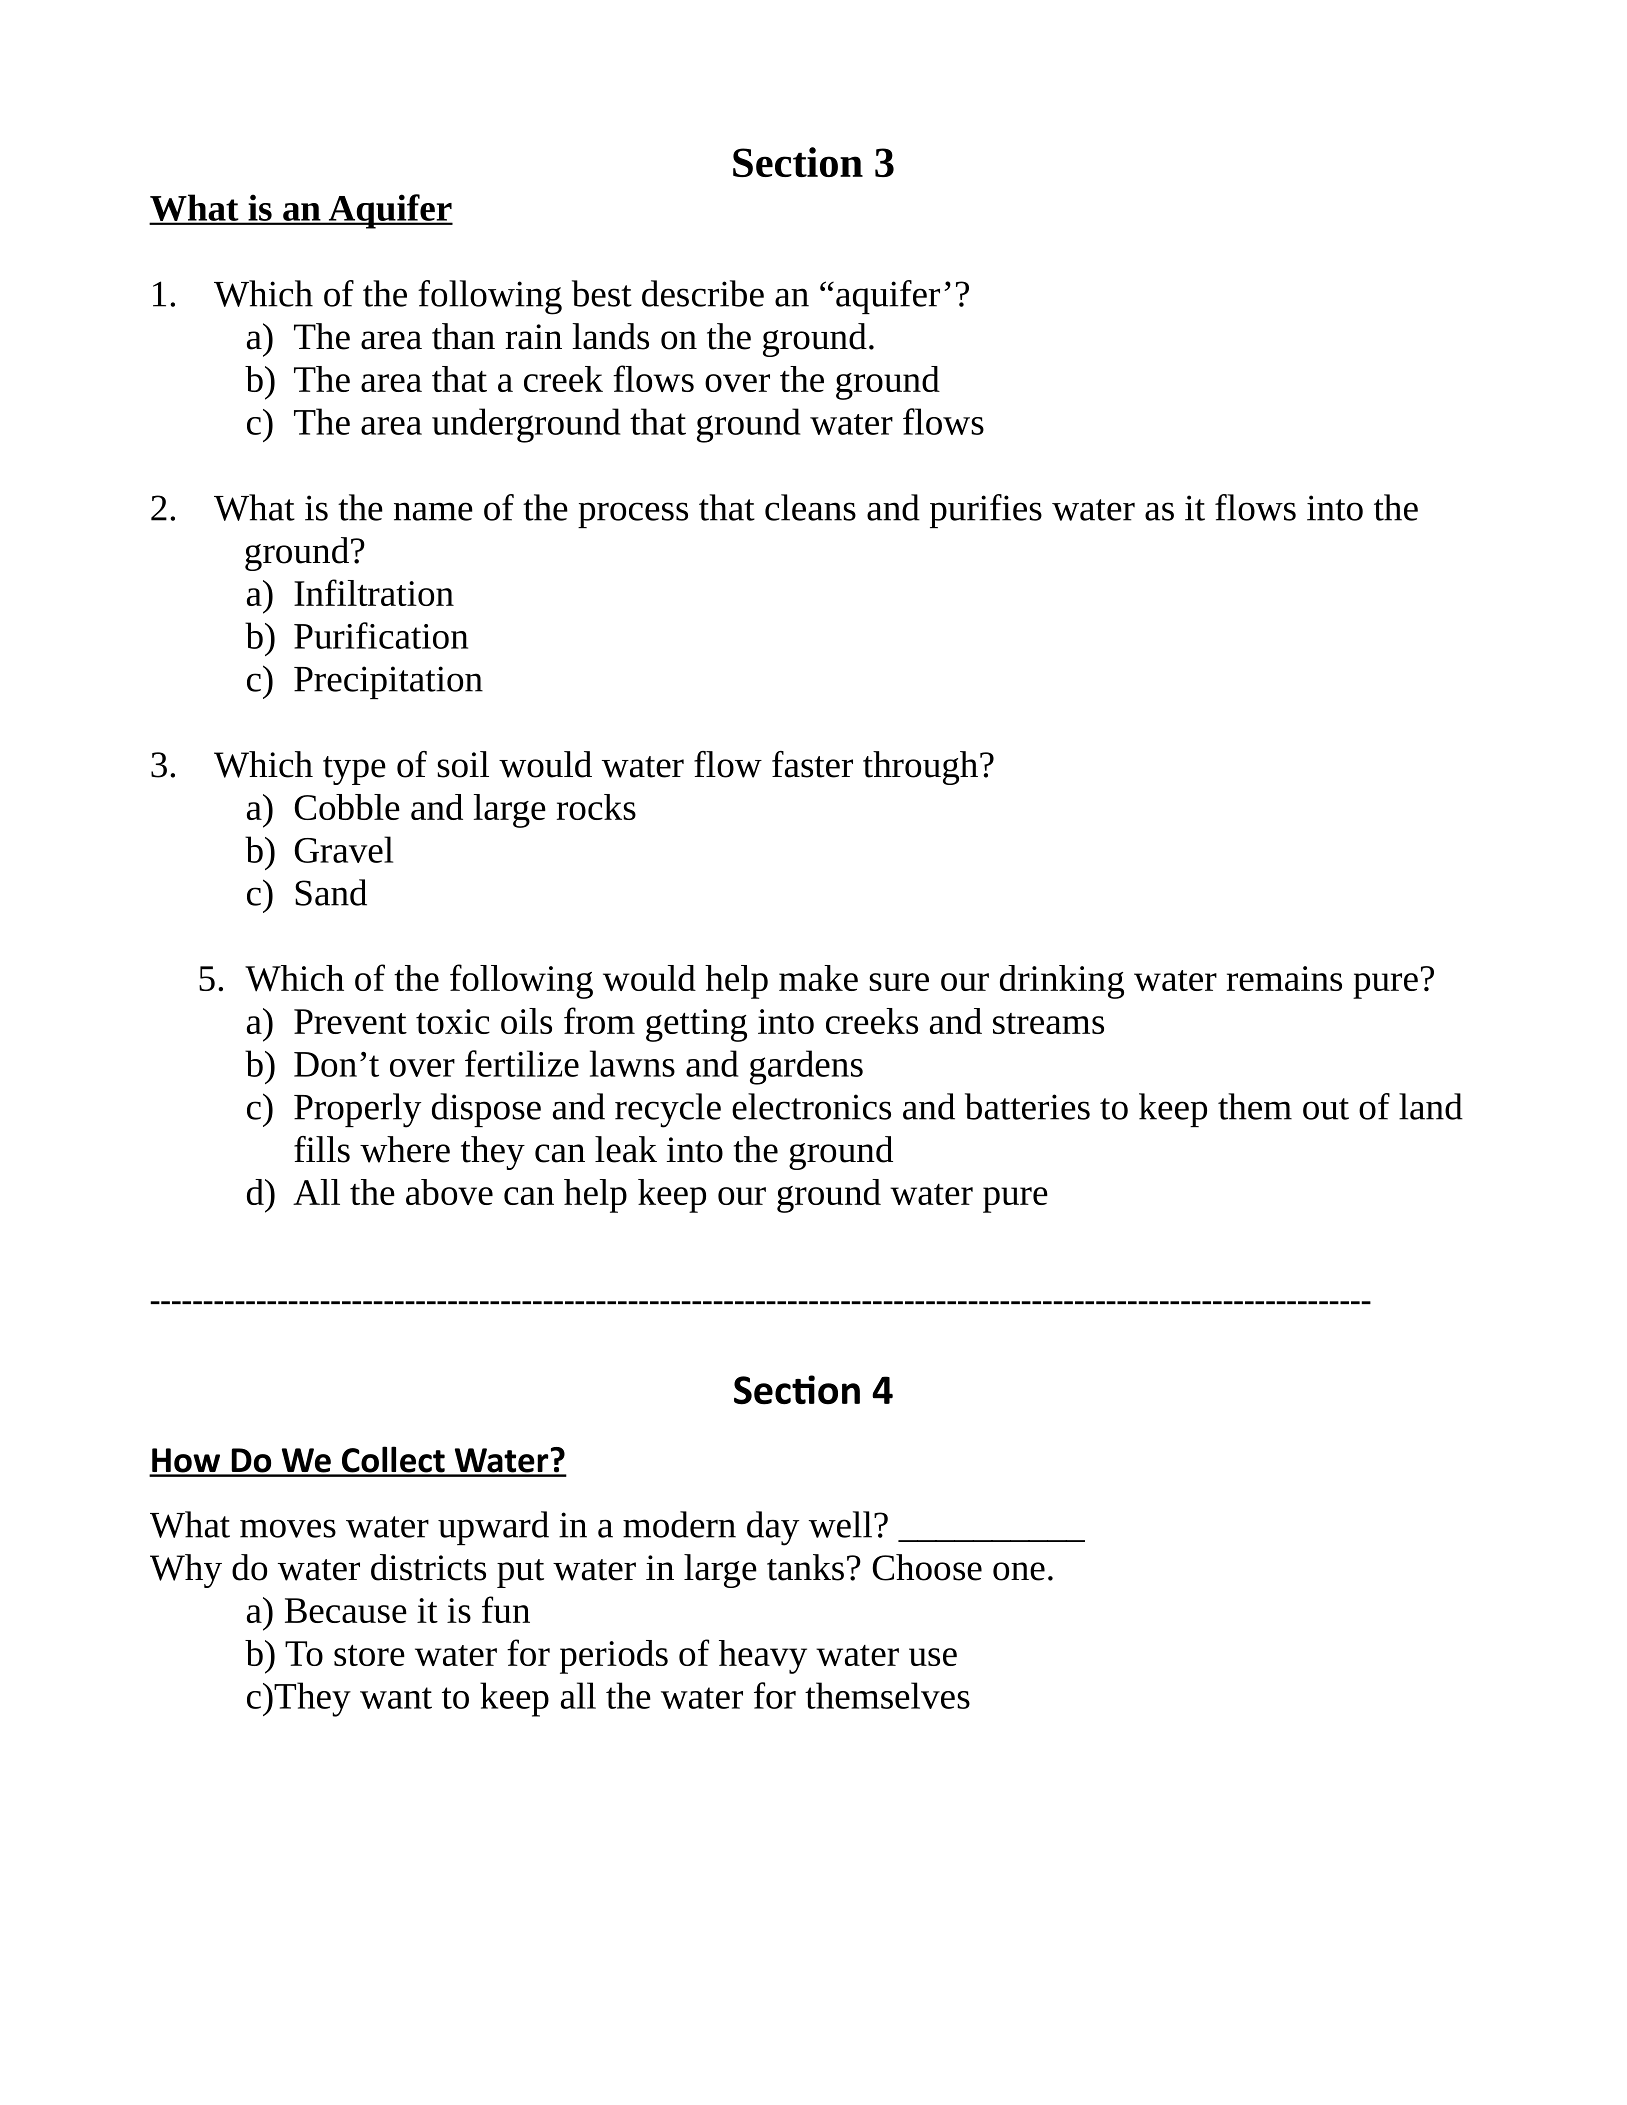  What do you see at coordinates (288, 1528) in the screenshot?
I see `moves` at bounding box center [288, 1528].
